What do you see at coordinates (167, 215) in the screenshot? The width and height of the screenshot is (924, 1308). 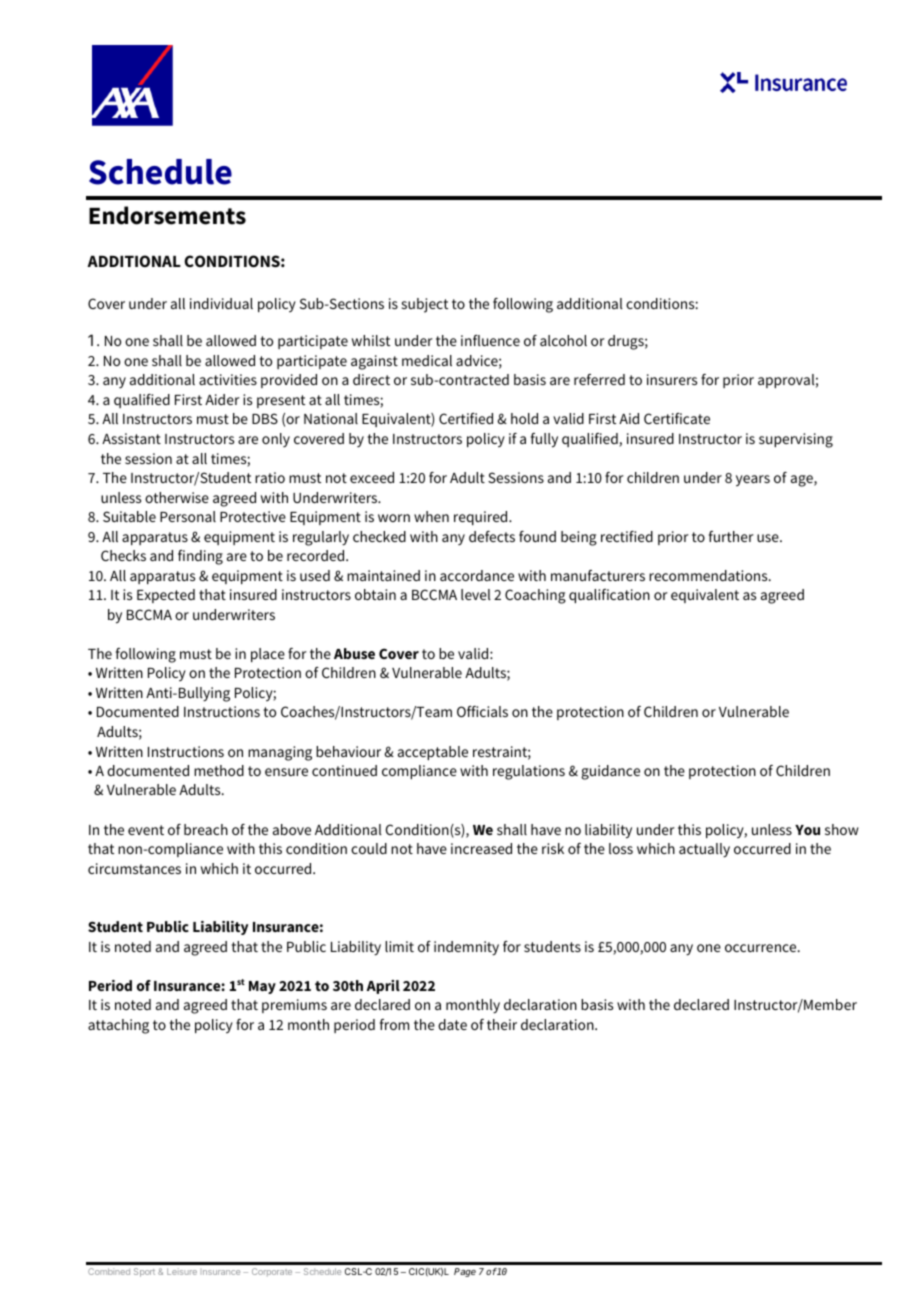 I see `Endorsements` at bounding box center [167, 215].
